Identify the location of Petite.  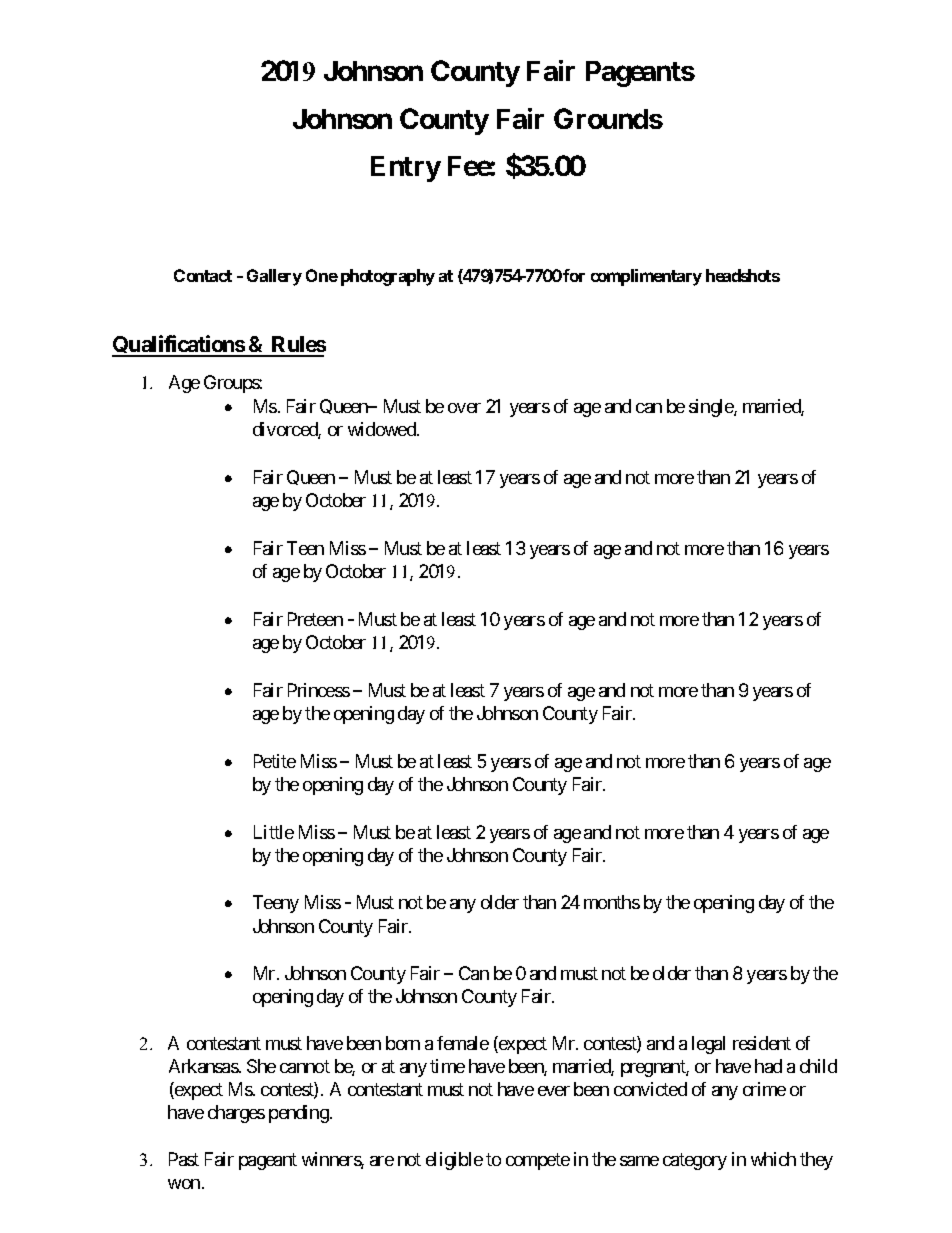
(275, 761).
